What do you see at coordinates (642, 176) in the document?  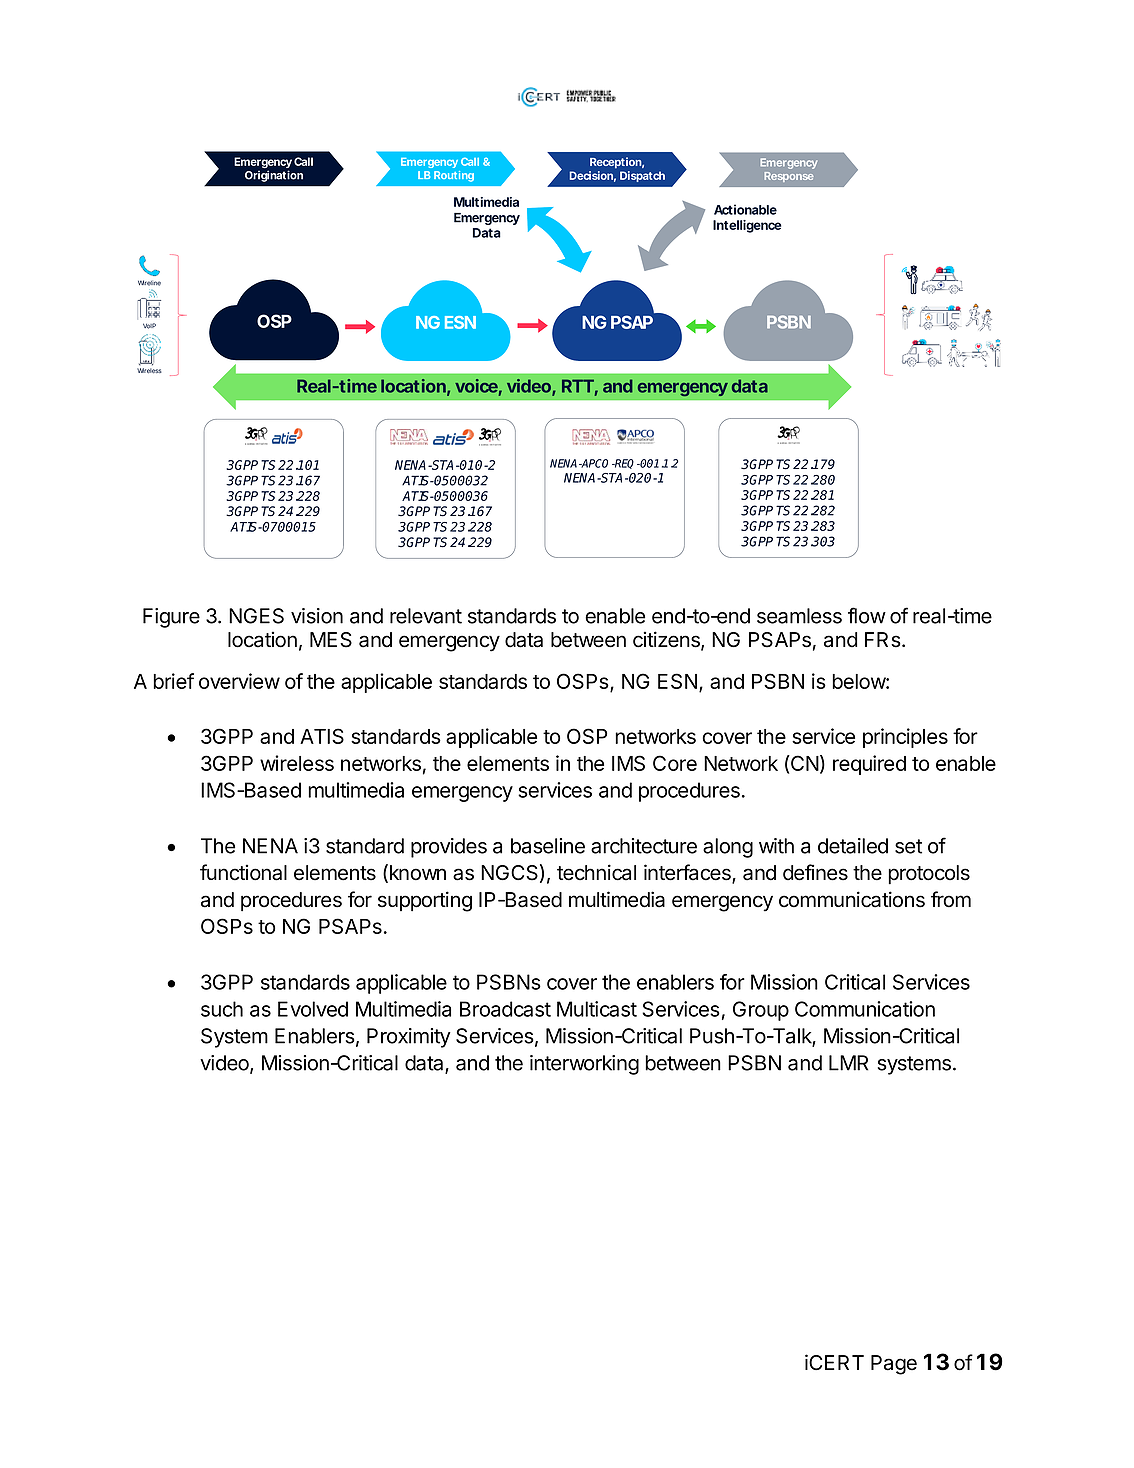 I see `Dispatch` at bounding box center [642, 176].
